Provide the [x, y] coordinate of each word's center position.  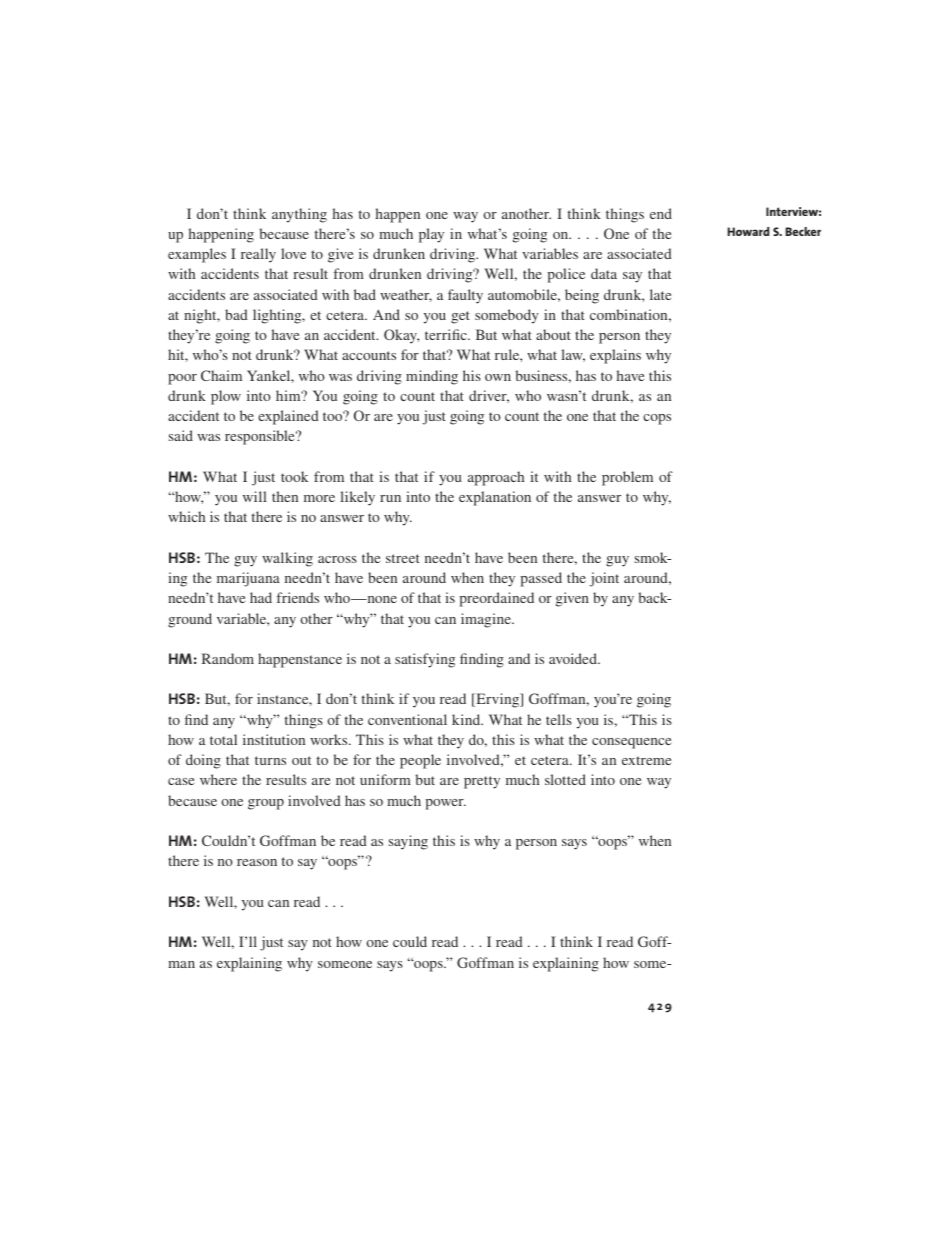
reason [257, 862]
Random [228, 658]
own [498, 377]
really [258, 255]
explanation [495, 498]
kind [467, 719]
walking [287, 559]
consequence [631, 743]
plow [226, 397]
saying [408, 842]
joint [604, 579]
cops [657, 419]
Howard [748, 231]
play [431, 235]
